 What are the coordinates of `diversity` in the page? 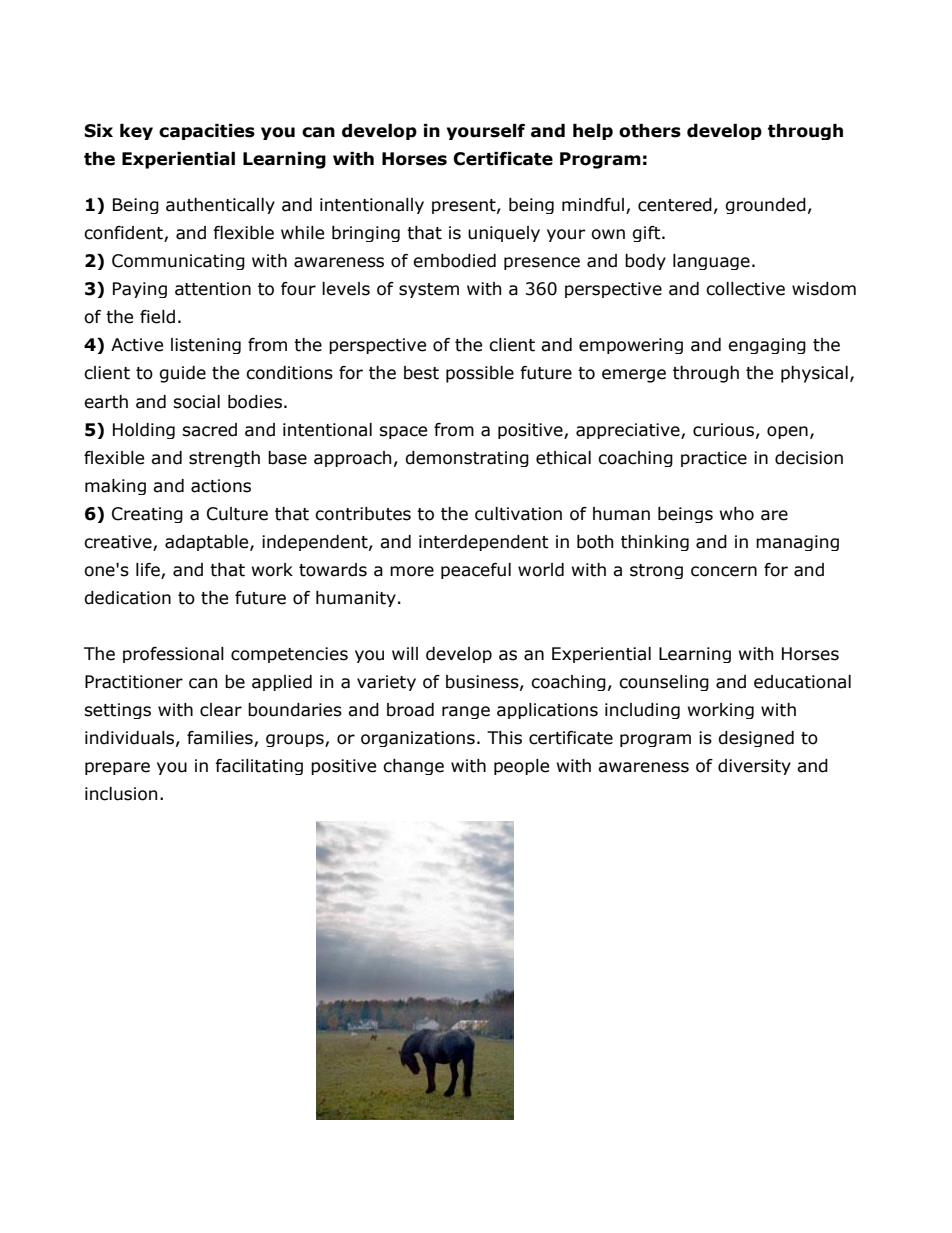 It's located at (754, 767).
